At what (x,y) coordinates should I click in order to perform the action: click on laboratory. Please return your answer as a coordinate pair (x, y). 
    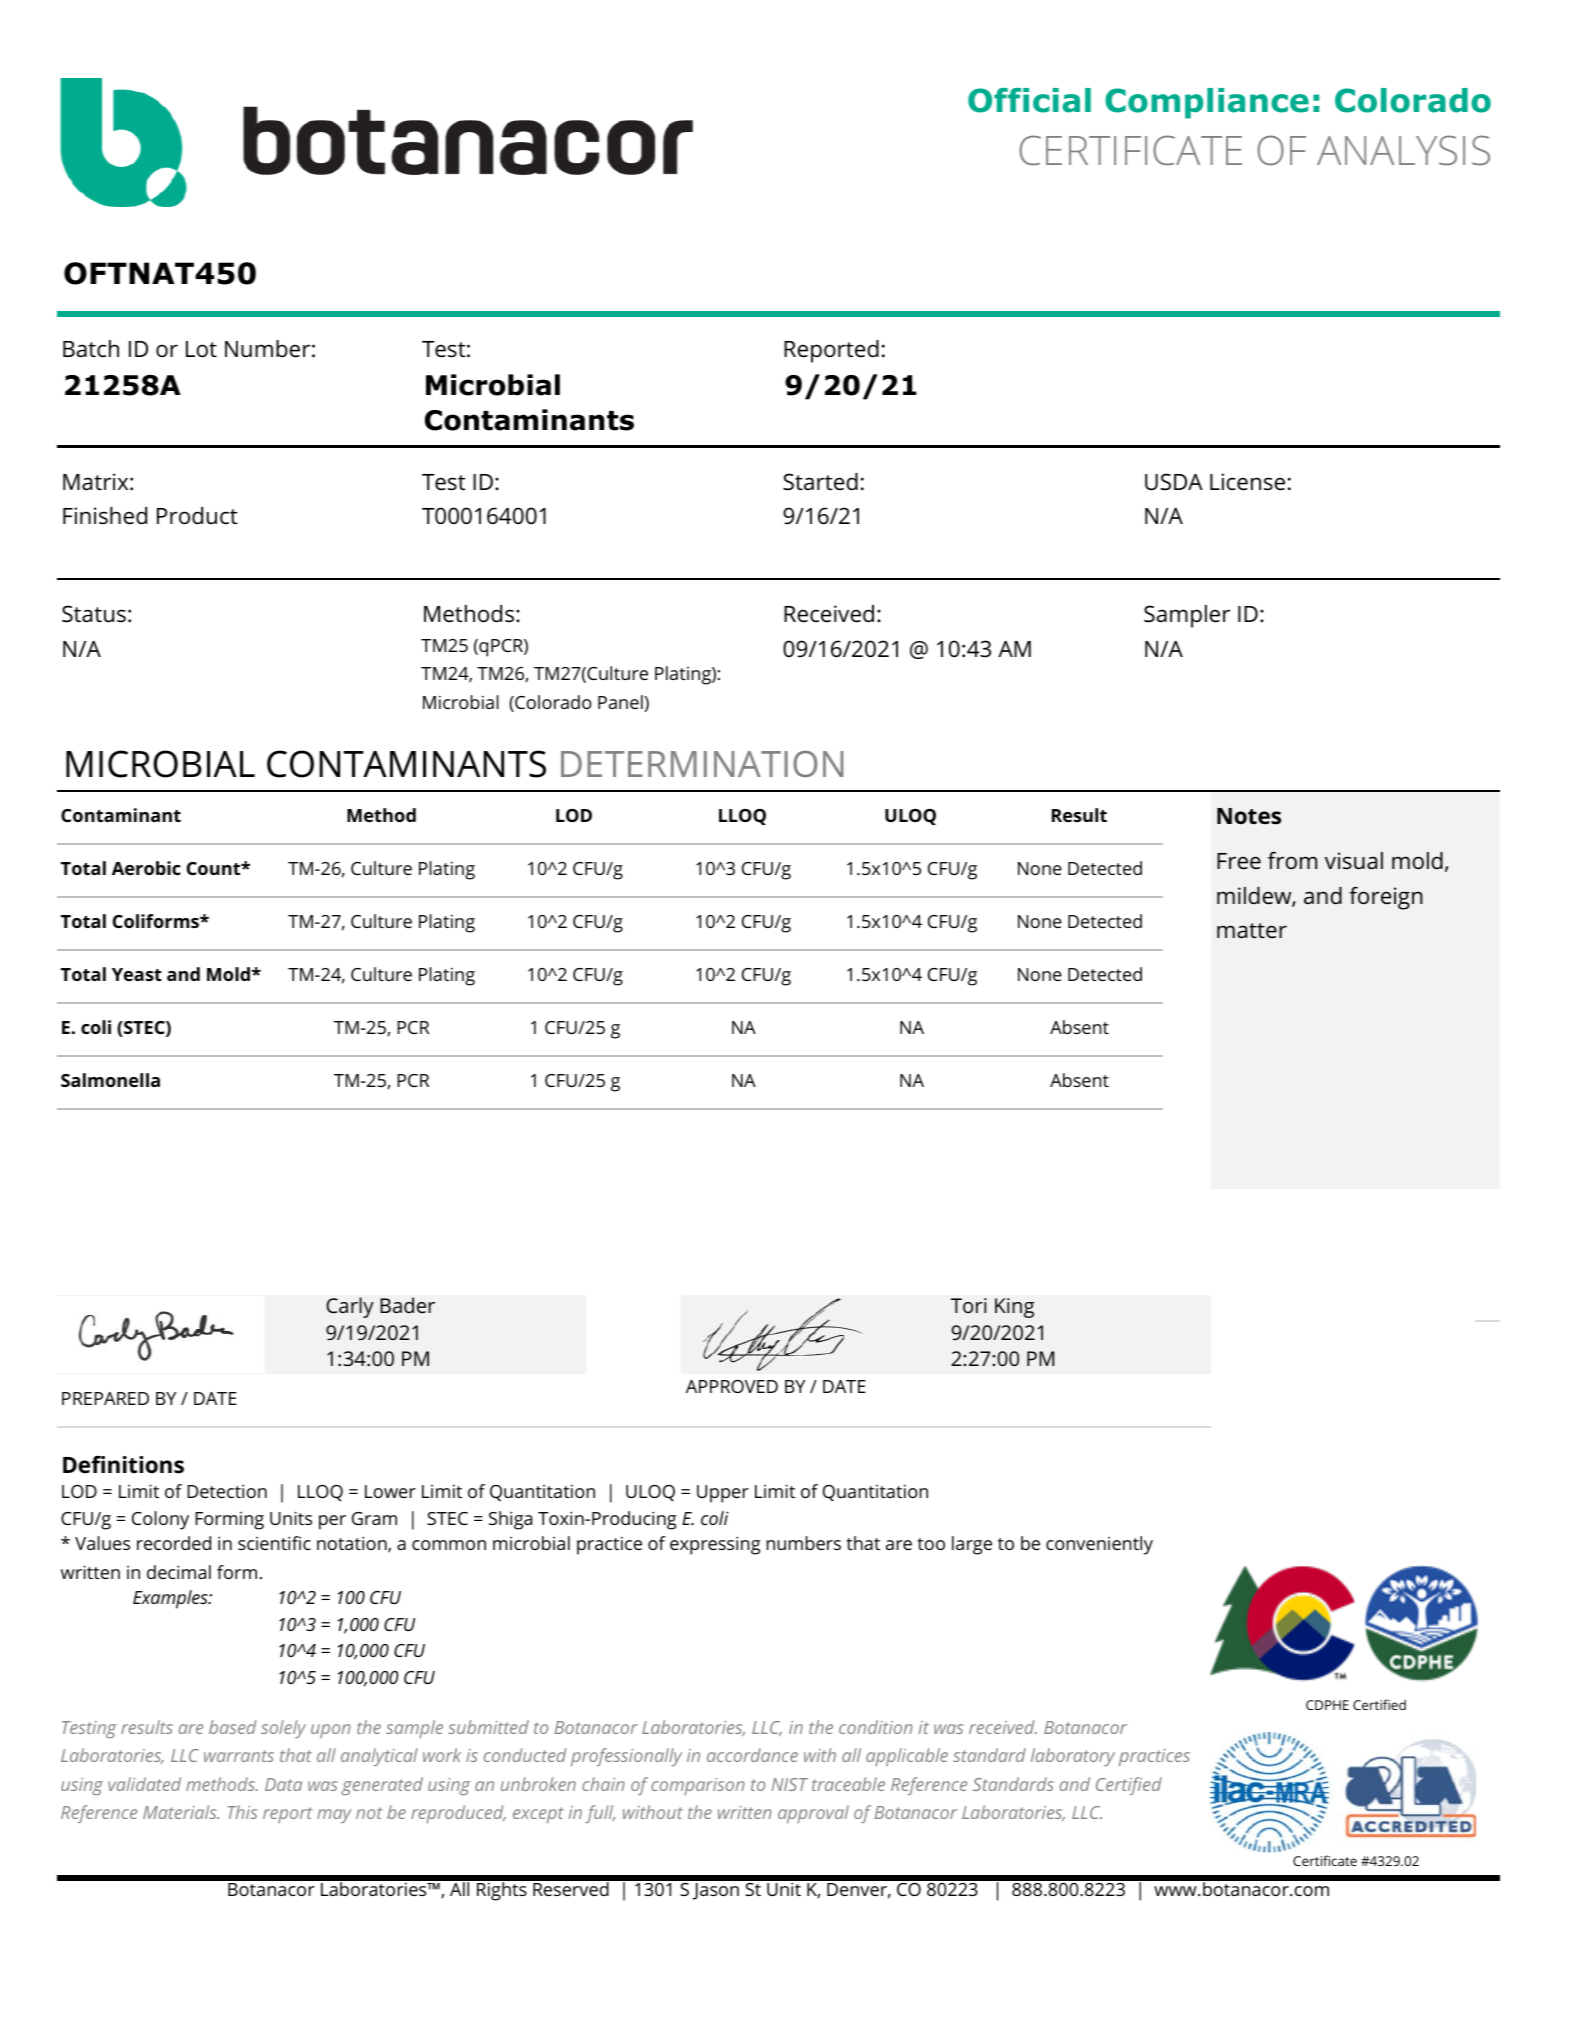
    Looking at the image, I should click on (1073, 1757).
